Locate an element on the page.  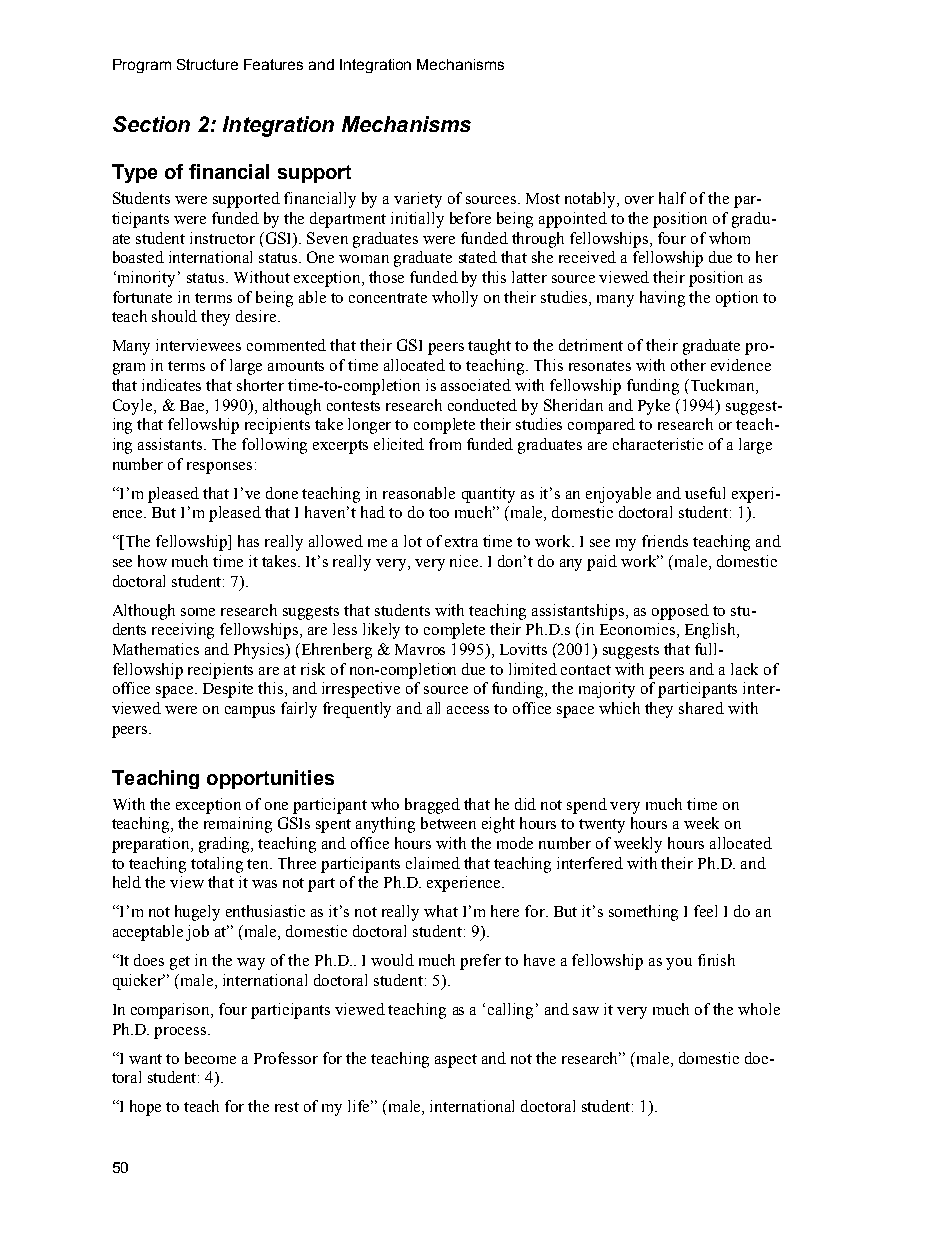
half is located at coordinates (672, 198).
